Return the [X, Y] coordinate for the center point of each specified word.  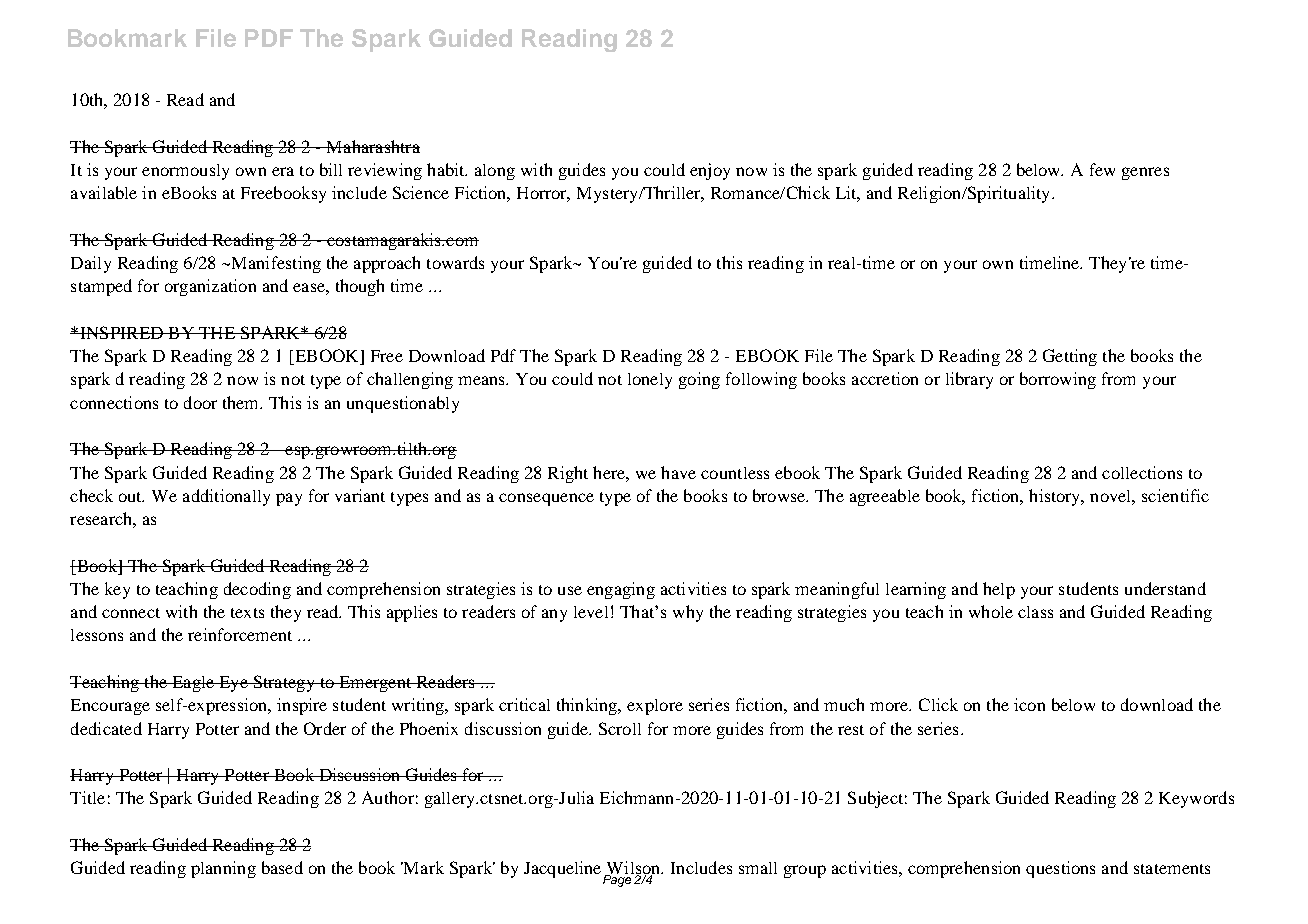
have [678, 472]
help [999, 590]
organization [210, 287]
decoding [257, 590]
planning [223, 869]
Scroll [620, 728]
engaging [621, 590]
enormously [185, 172]
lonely [650, 381]
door [200, 402]
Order [325, 728]
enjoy [710, 171]
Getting [1070, 357]
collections [1142, 472]
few [1102, 169]
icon [1029, 704]
